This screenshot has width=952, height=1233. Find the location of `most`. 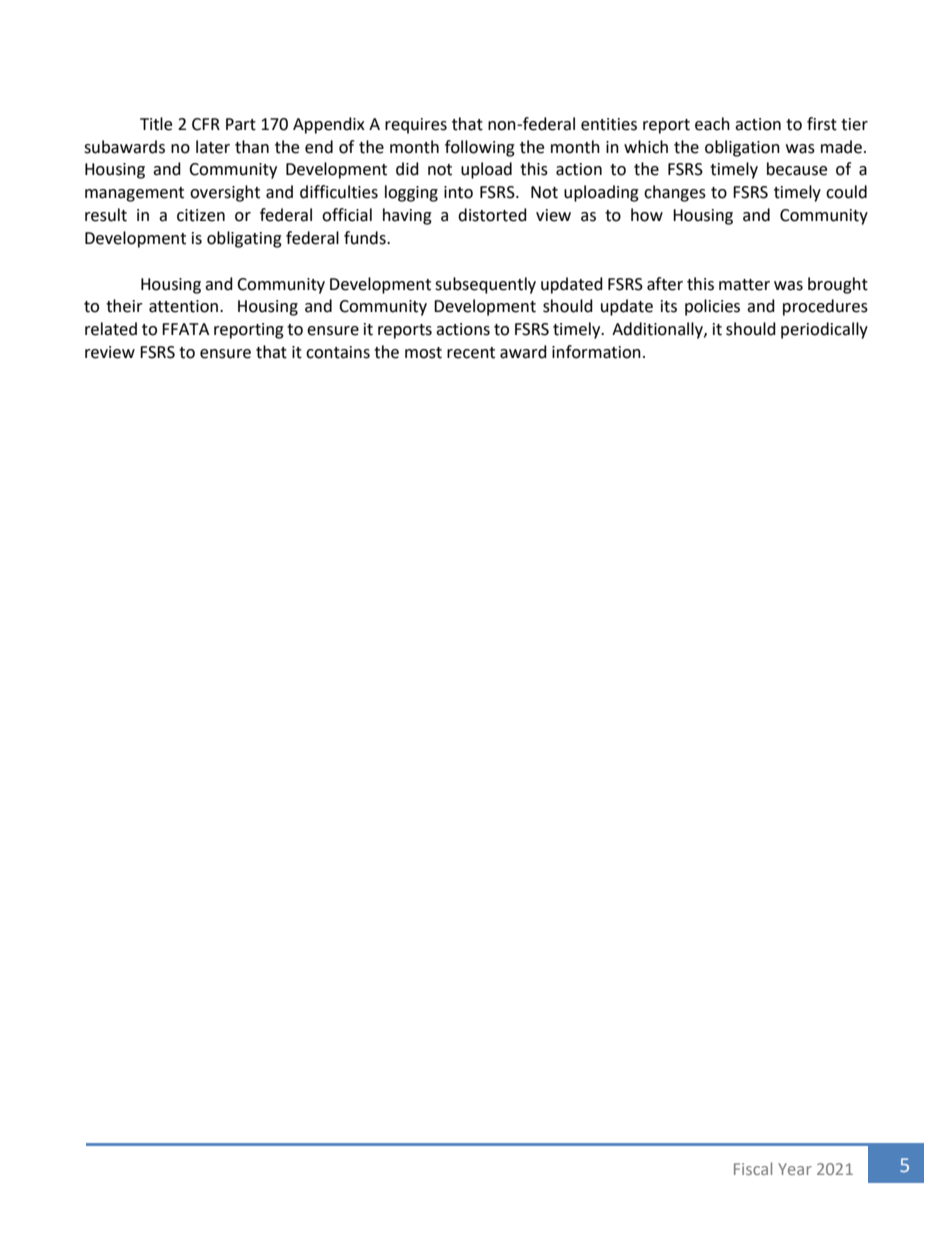

most is located at coordinates (423, 353).
